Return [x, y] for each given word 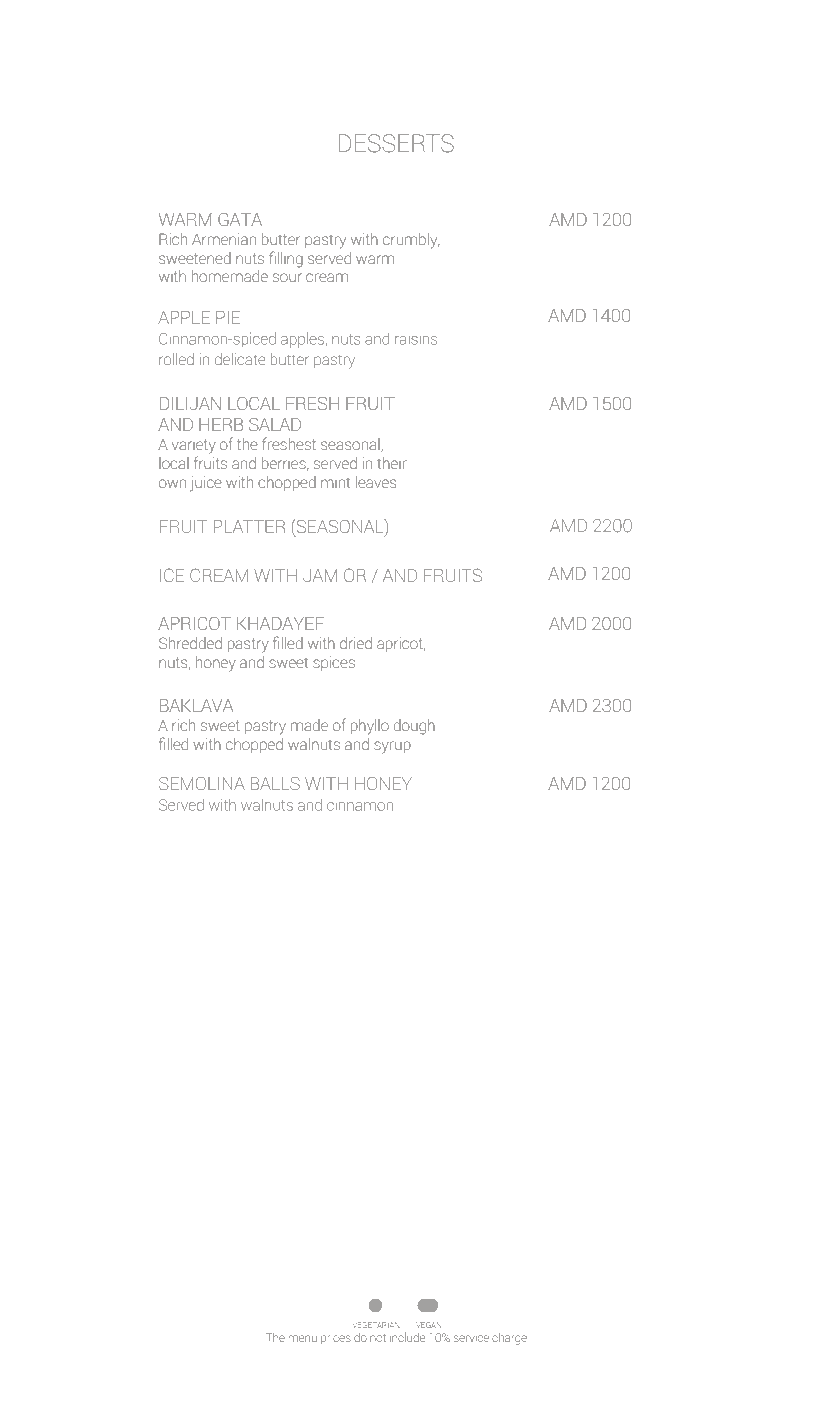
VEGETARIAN [376, 1325]
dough [414, 727]
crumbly [411, 241]
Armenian [224, 239]
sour [287, 277]
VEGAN [428, 1325]
